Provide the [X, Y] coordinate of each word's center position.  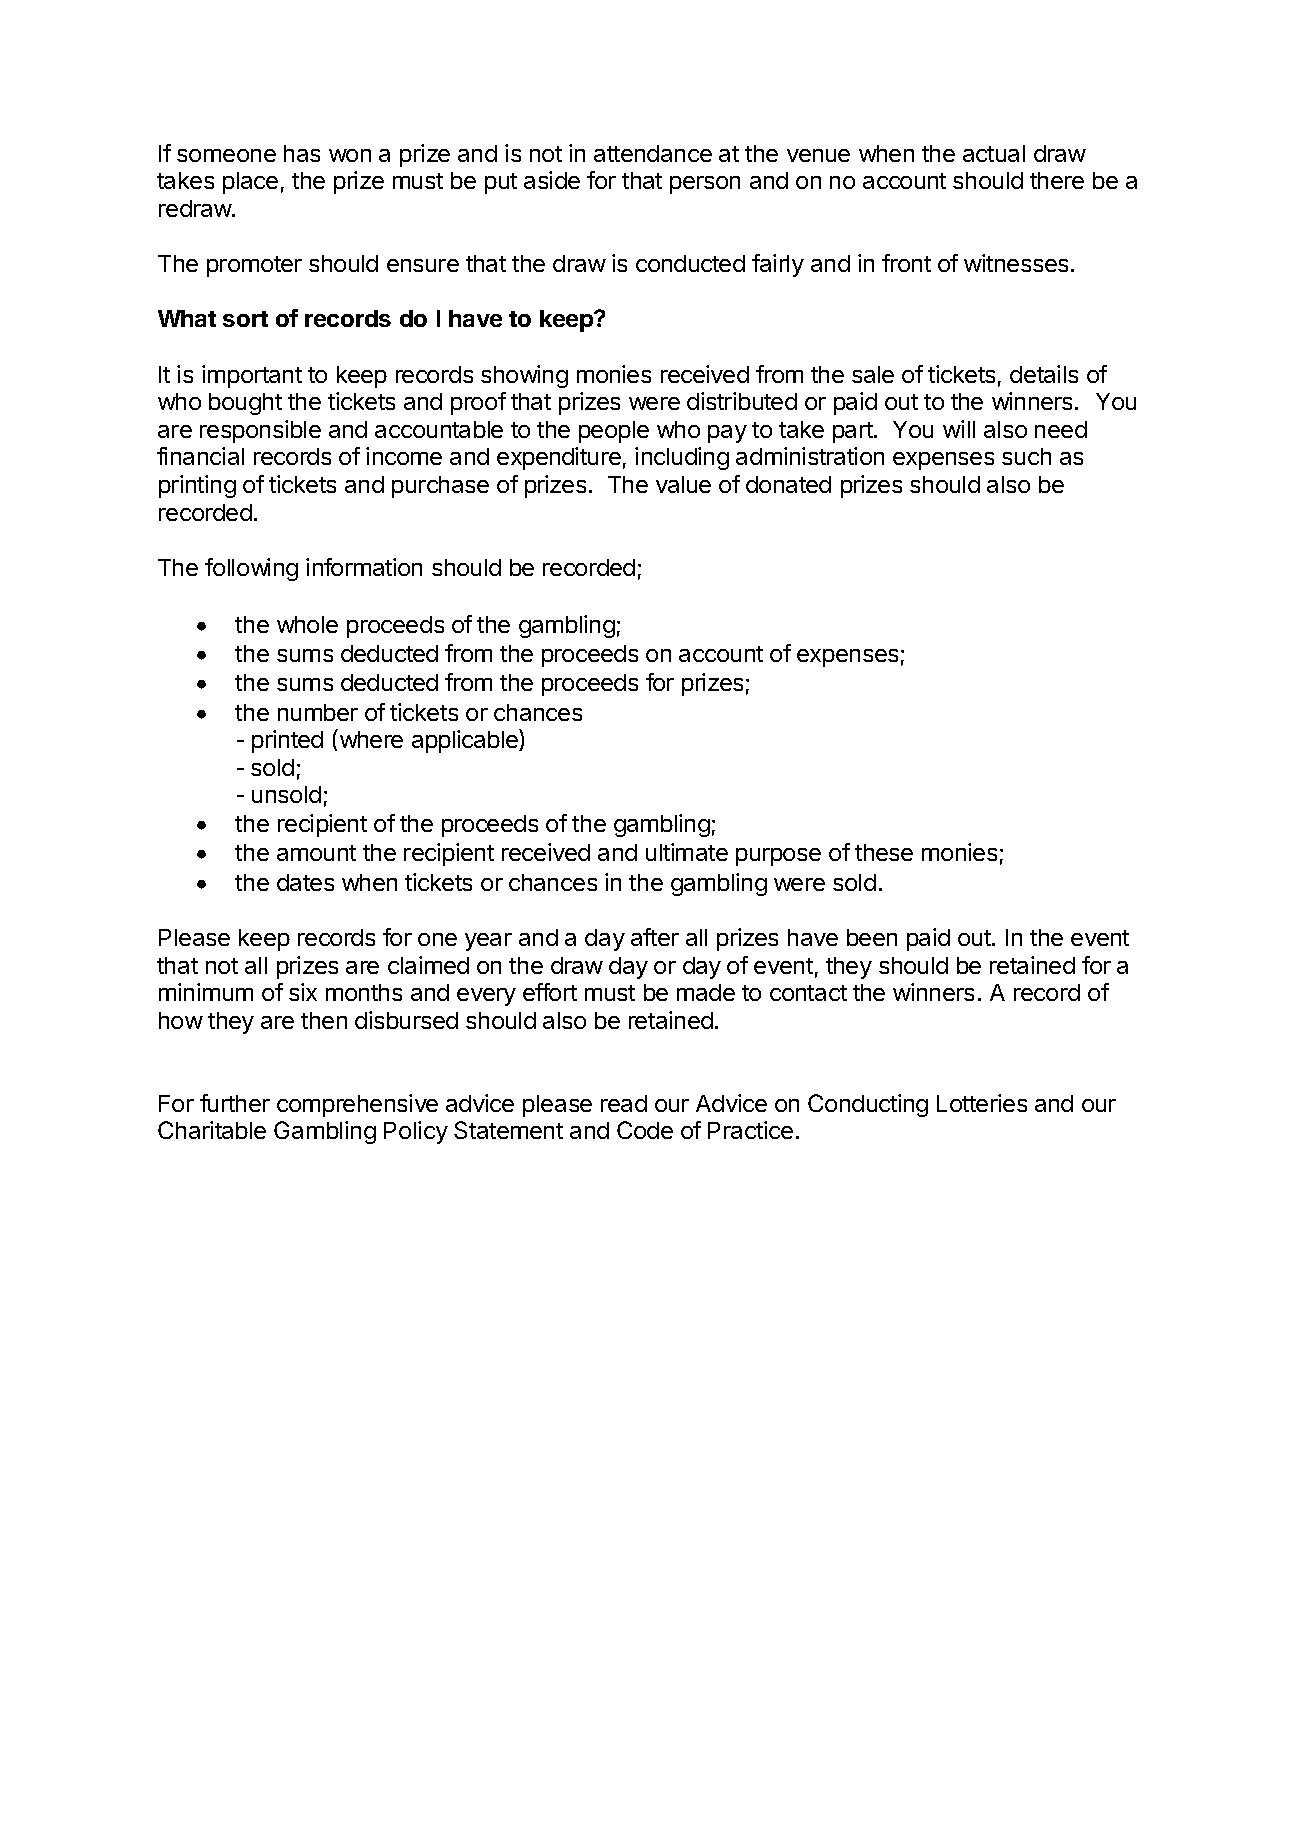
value [683, 484]
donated [788, 484]
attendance [653, 153]
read [624, 1103]
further [235, 1103]
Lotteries [982, 1103]
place [250, 183]
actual [994, 153]
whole [307, 624]
